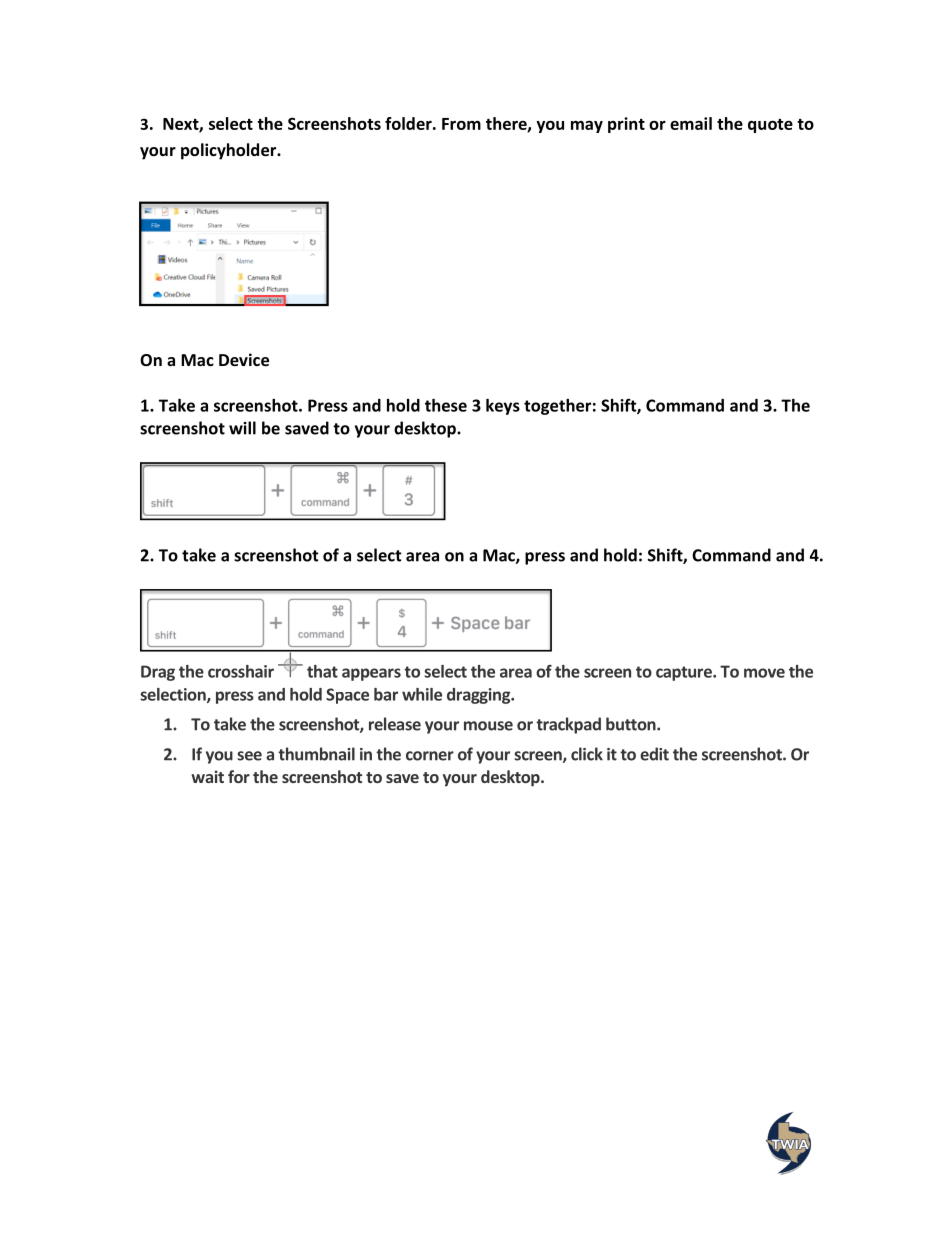 This screenshot has height=1233, width=952. Describe the element at coordinates (249, 756) in the screenshot. I see `see` at that location.
